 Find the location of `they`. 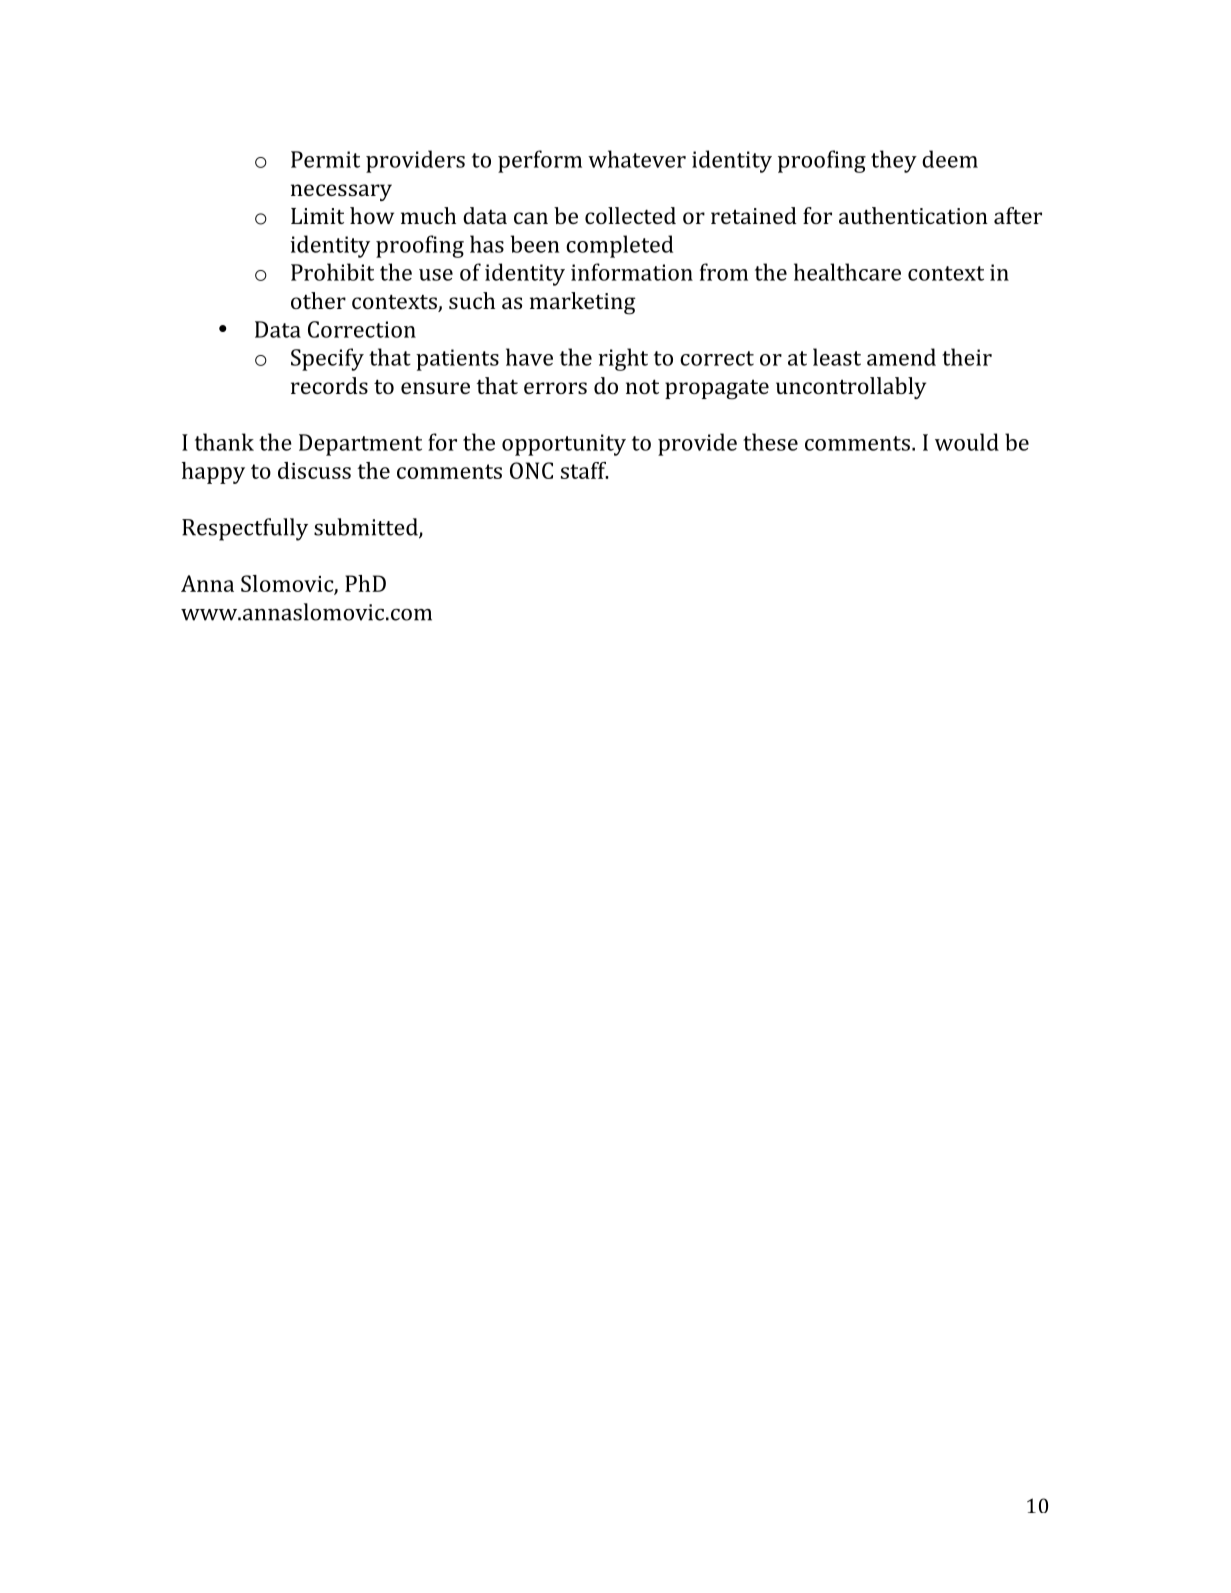

they is located at coordinates (894, 161).
